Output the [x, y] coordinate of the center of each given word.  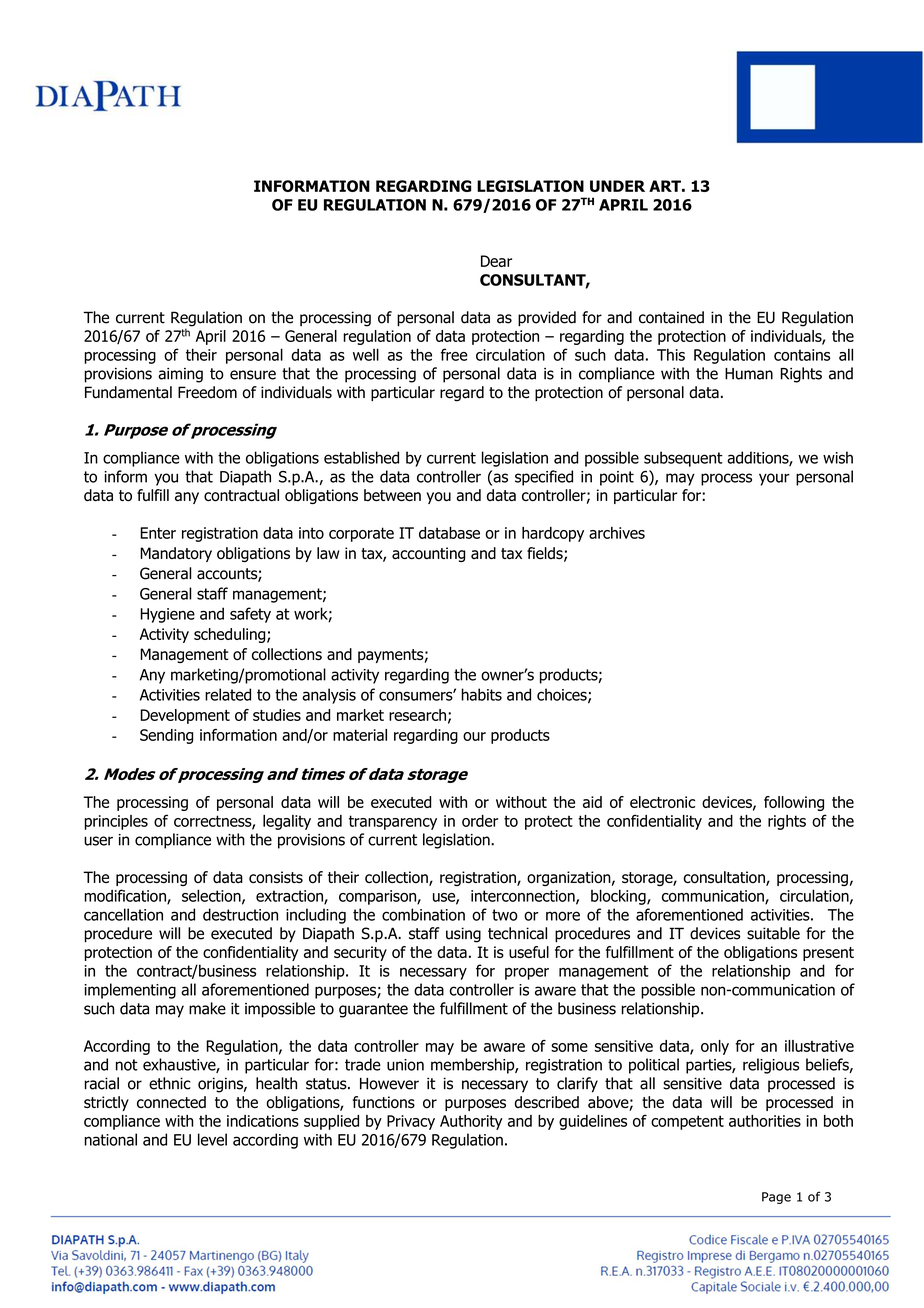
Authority [471, 1122]
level [212, 1139]
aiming [180, 375]
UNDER [617, 186]
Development [185, 716]
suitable [773, 933]
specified [544, 478]
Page [776, 1198]
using [463, 935]
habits [482, 694]
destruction [240, 914]
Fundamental [128, 392]
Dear [496, 261]
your [774, 479]
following [794, 803]
